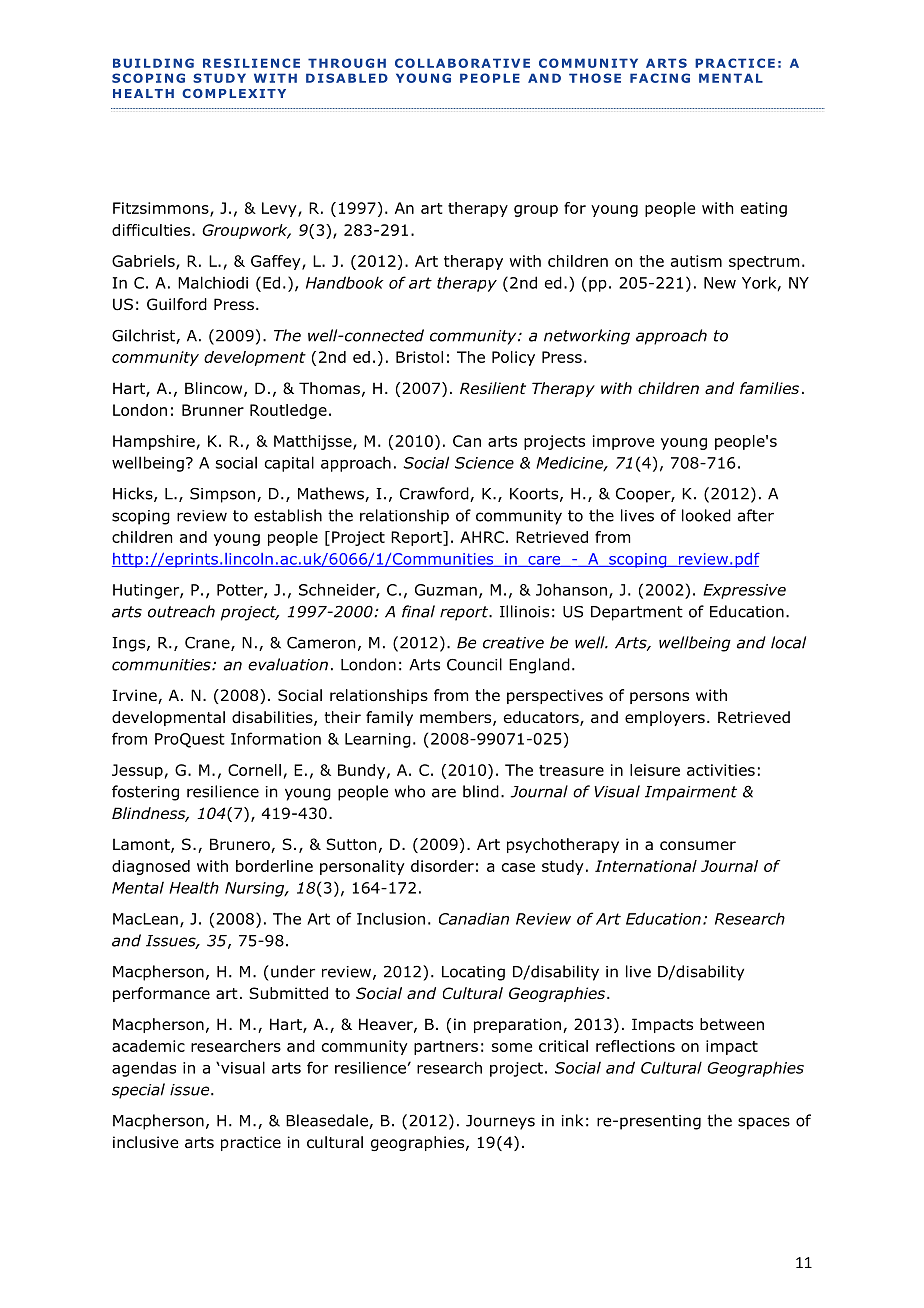  I want to click on inclusive, so click(145, 1142).
